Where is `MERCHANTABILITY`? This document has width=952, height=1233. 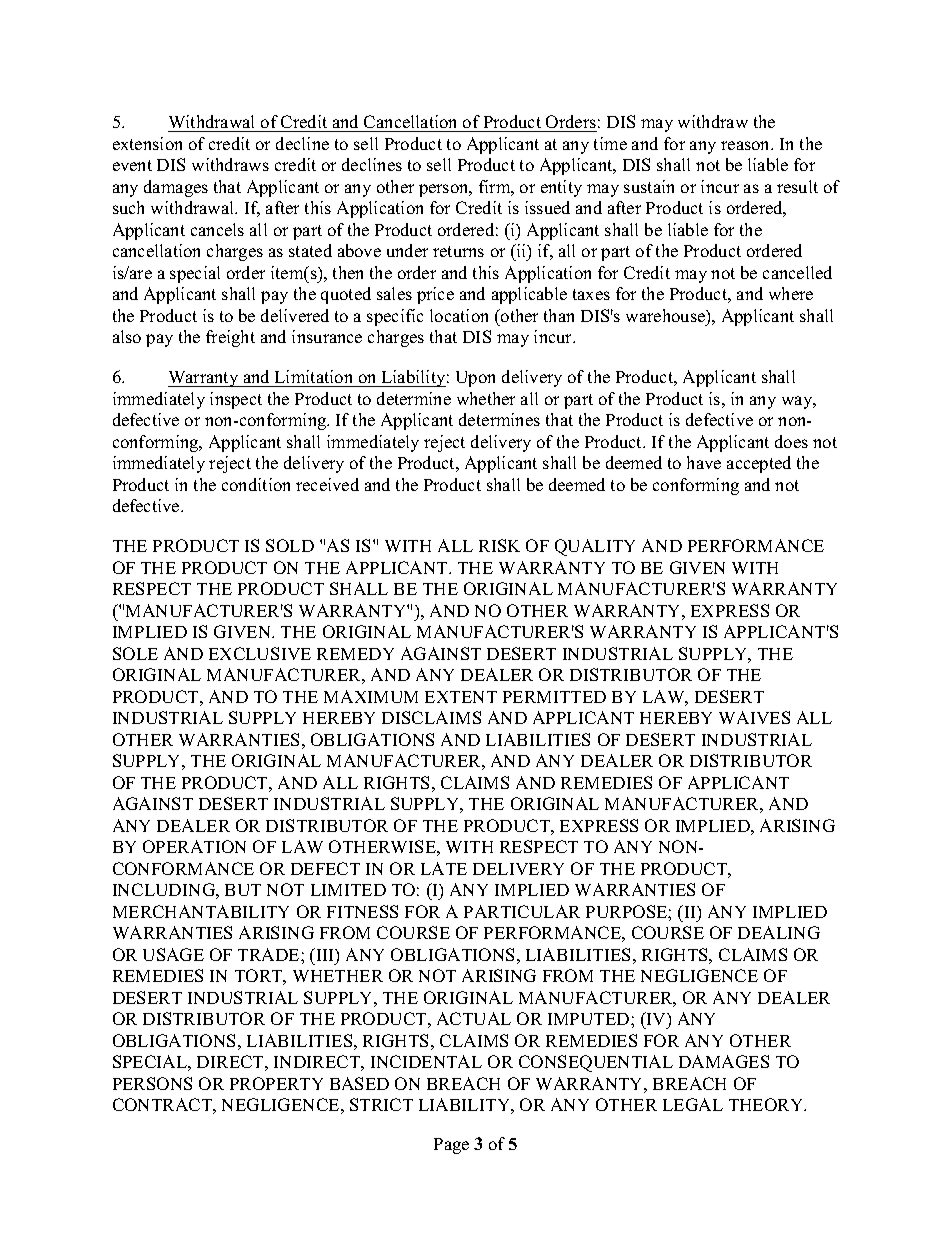 MERCHANTABILITY is located at coordinates (201, 911).
